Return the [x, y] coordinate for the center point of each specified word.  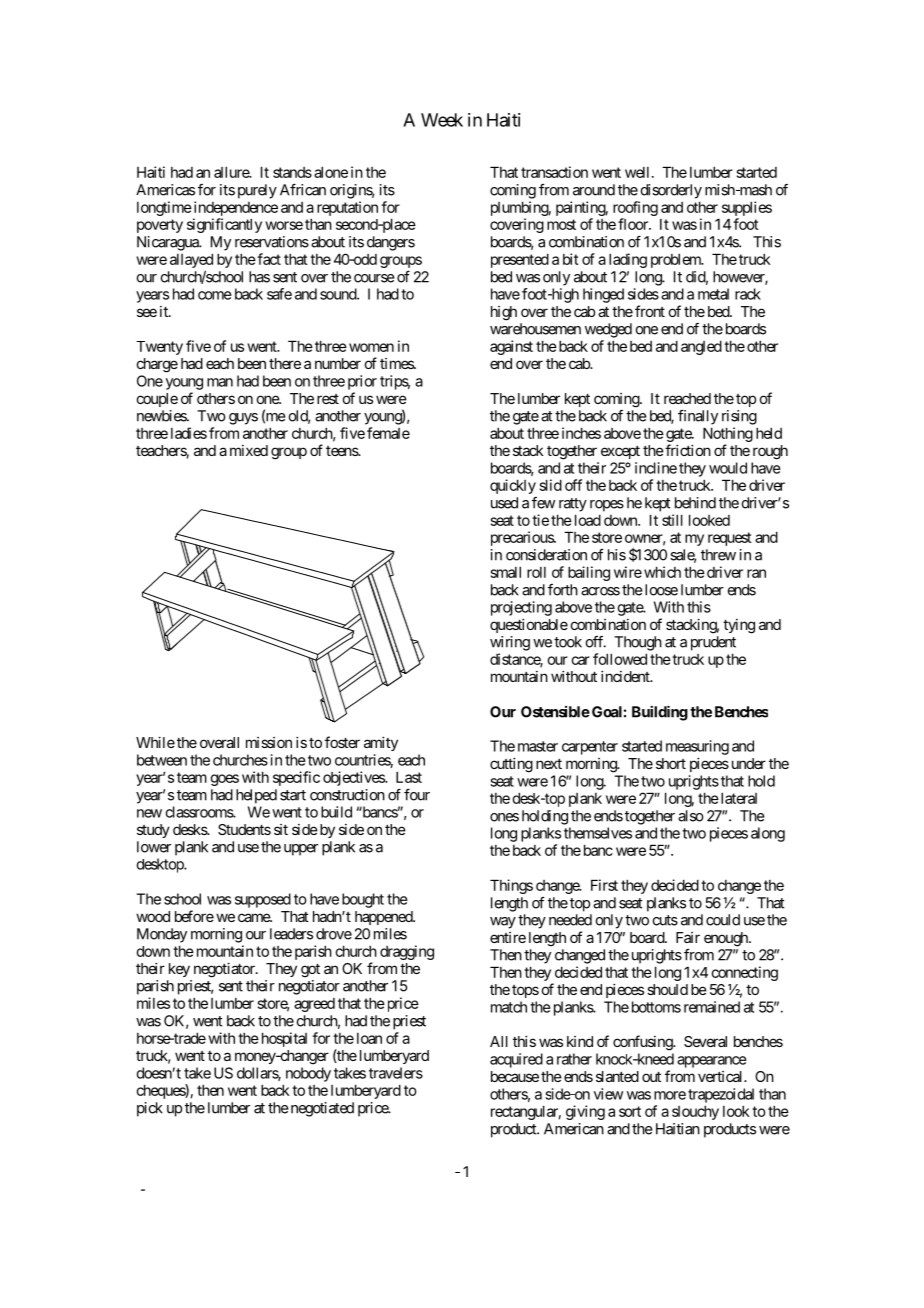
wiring [510, 643]
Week [442, 120]
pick [150, 1109]
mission [269, 742]
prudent [713, 643]
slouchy [695, 1112]
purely [257, 191]
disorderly [671, 191]
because [515, 1076]
